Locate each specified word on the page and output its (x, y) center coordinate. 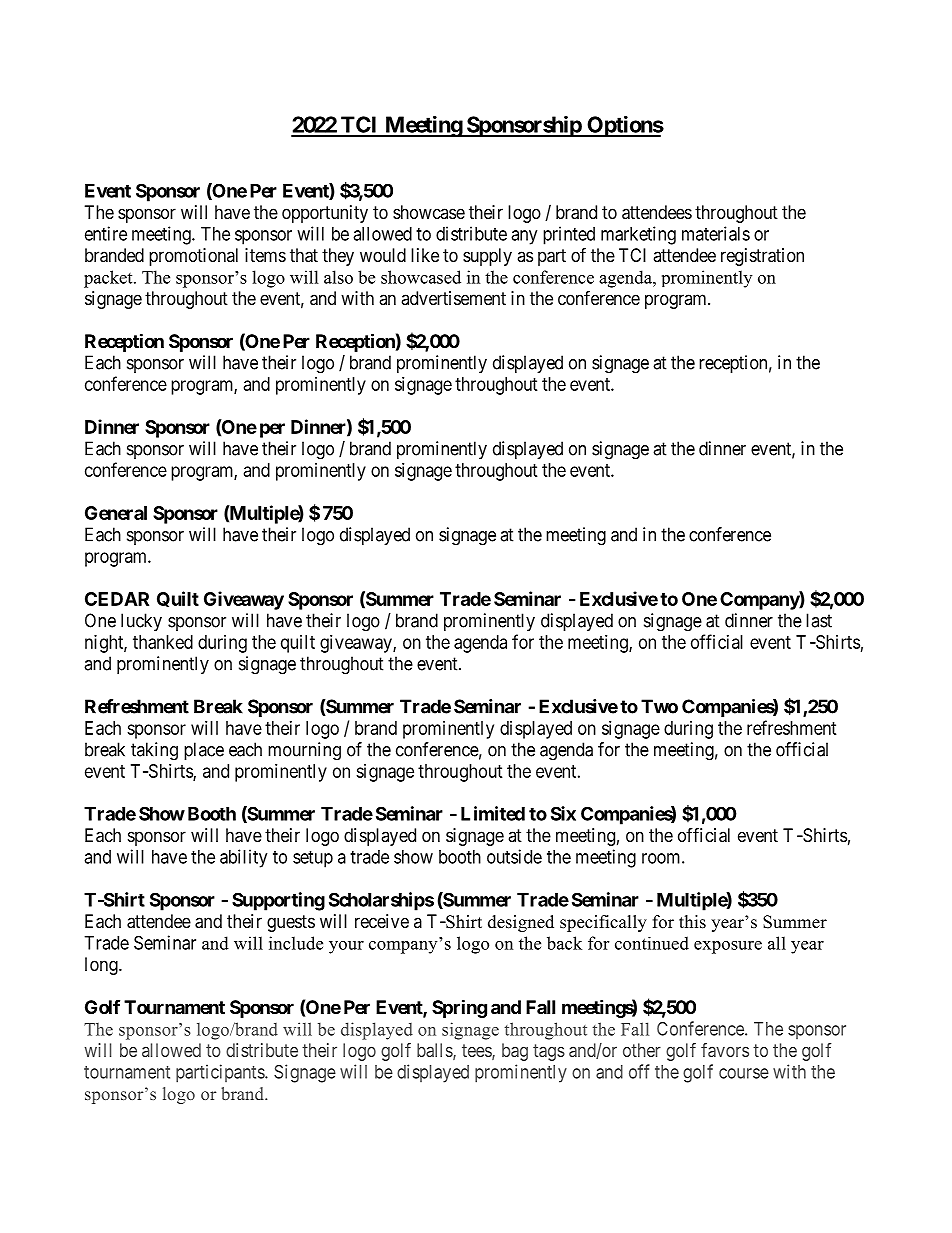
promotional (193, 257)
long (102, 966)
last (819, 620)
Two (659, 706)
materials (716, 233)
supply (487, 257)
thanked (163, 642)
